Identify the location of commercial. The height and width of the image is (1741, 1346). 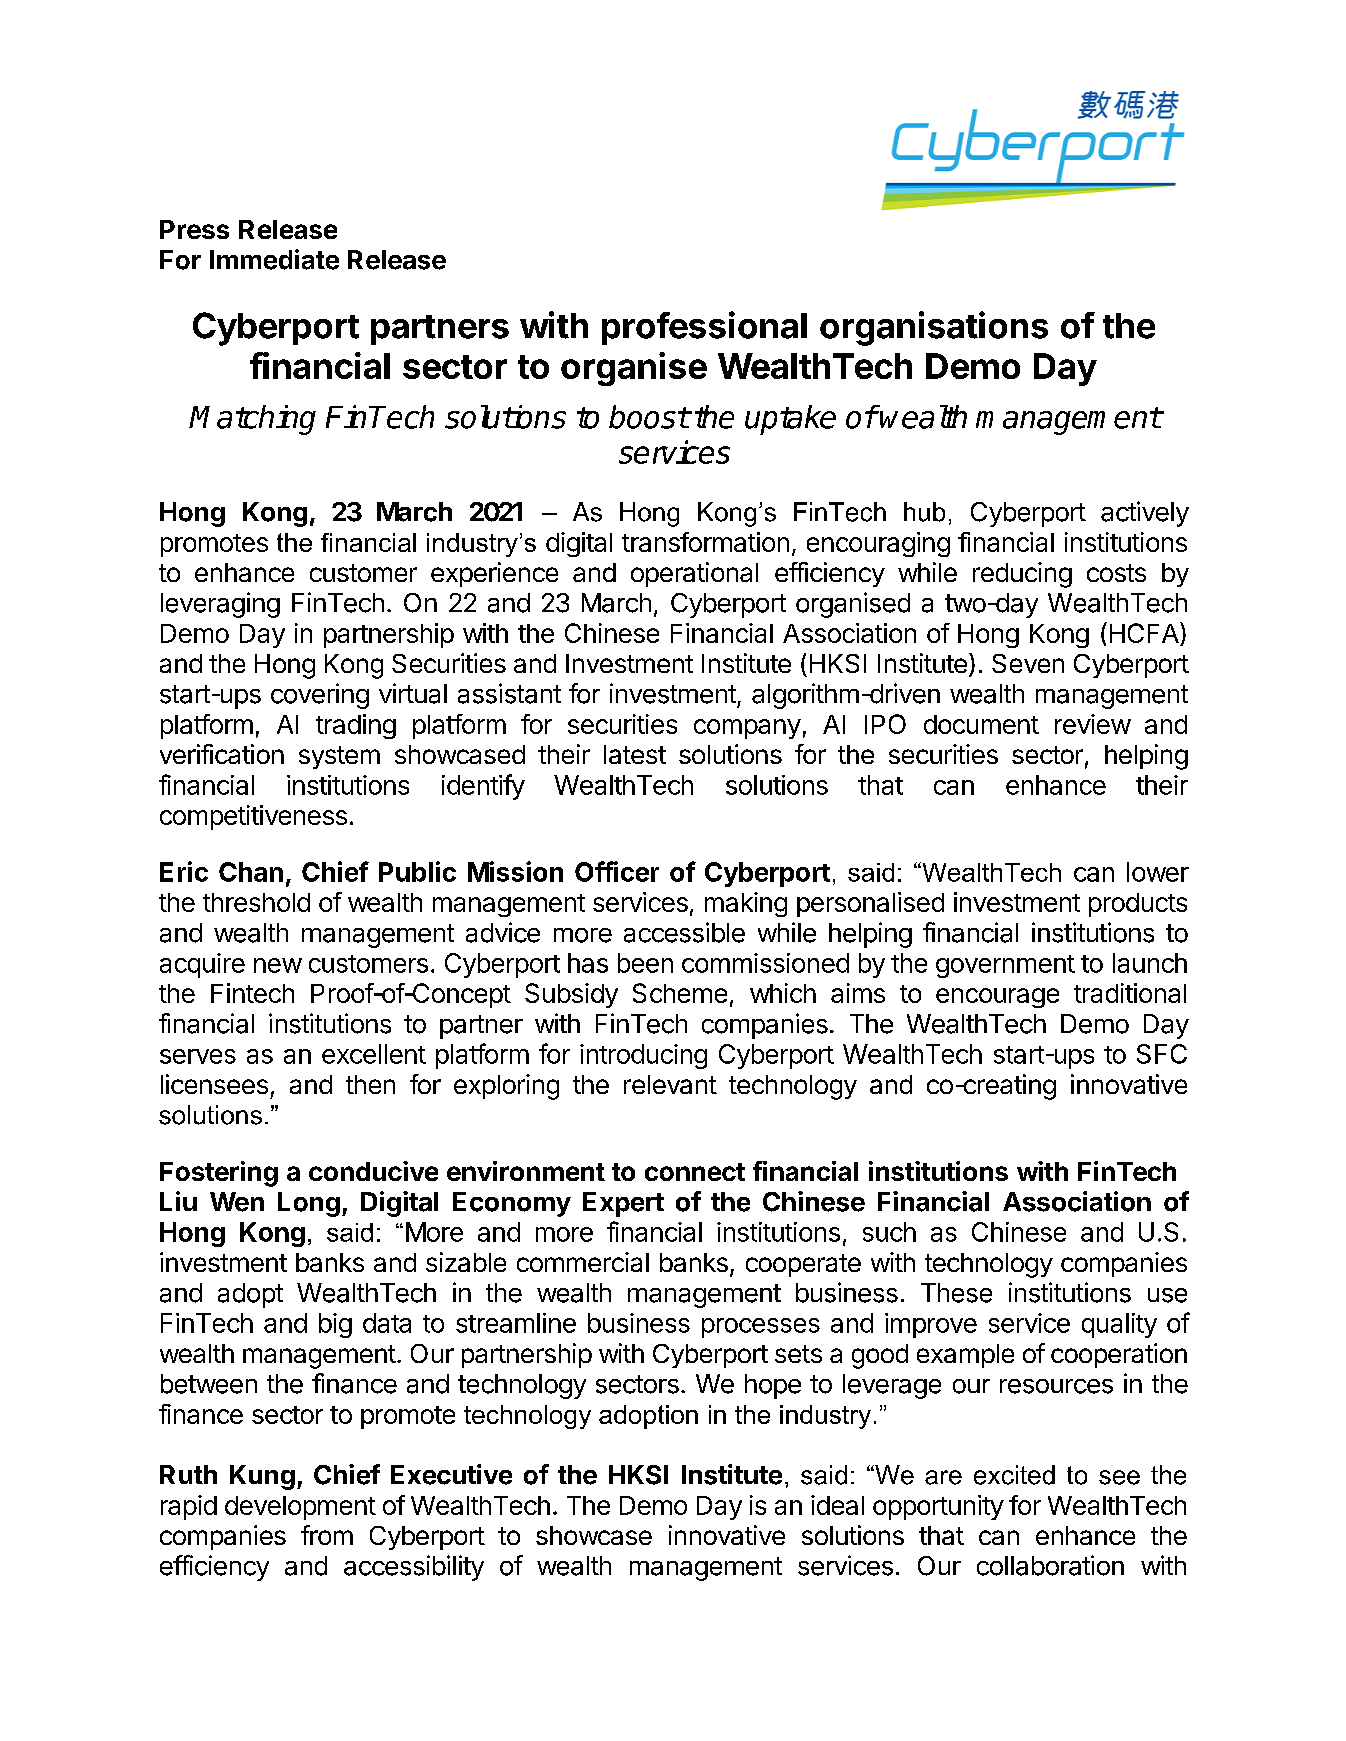
(583, 1262).
